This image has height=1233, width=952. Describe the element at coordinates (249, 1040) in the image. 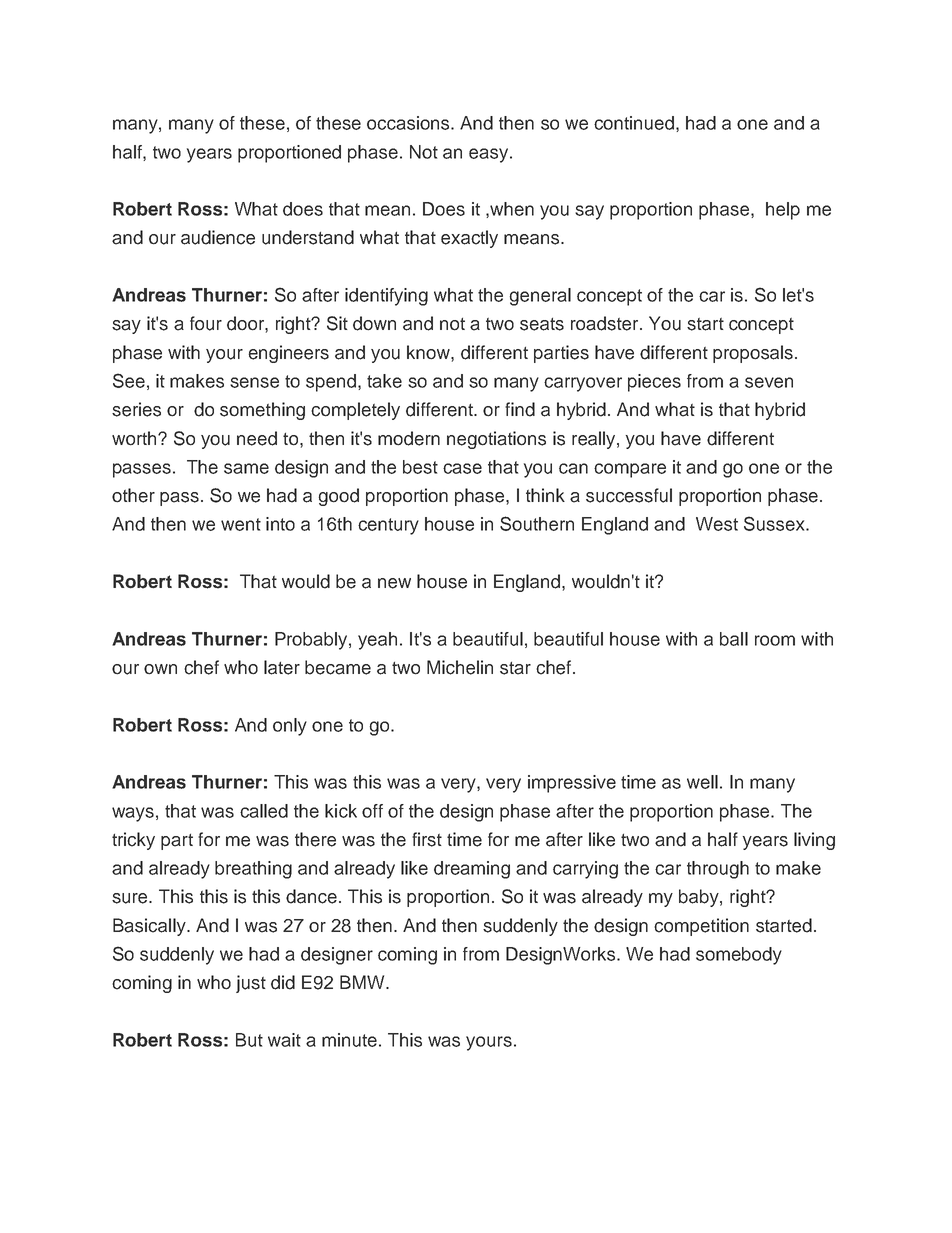

I see `But` at that location.
